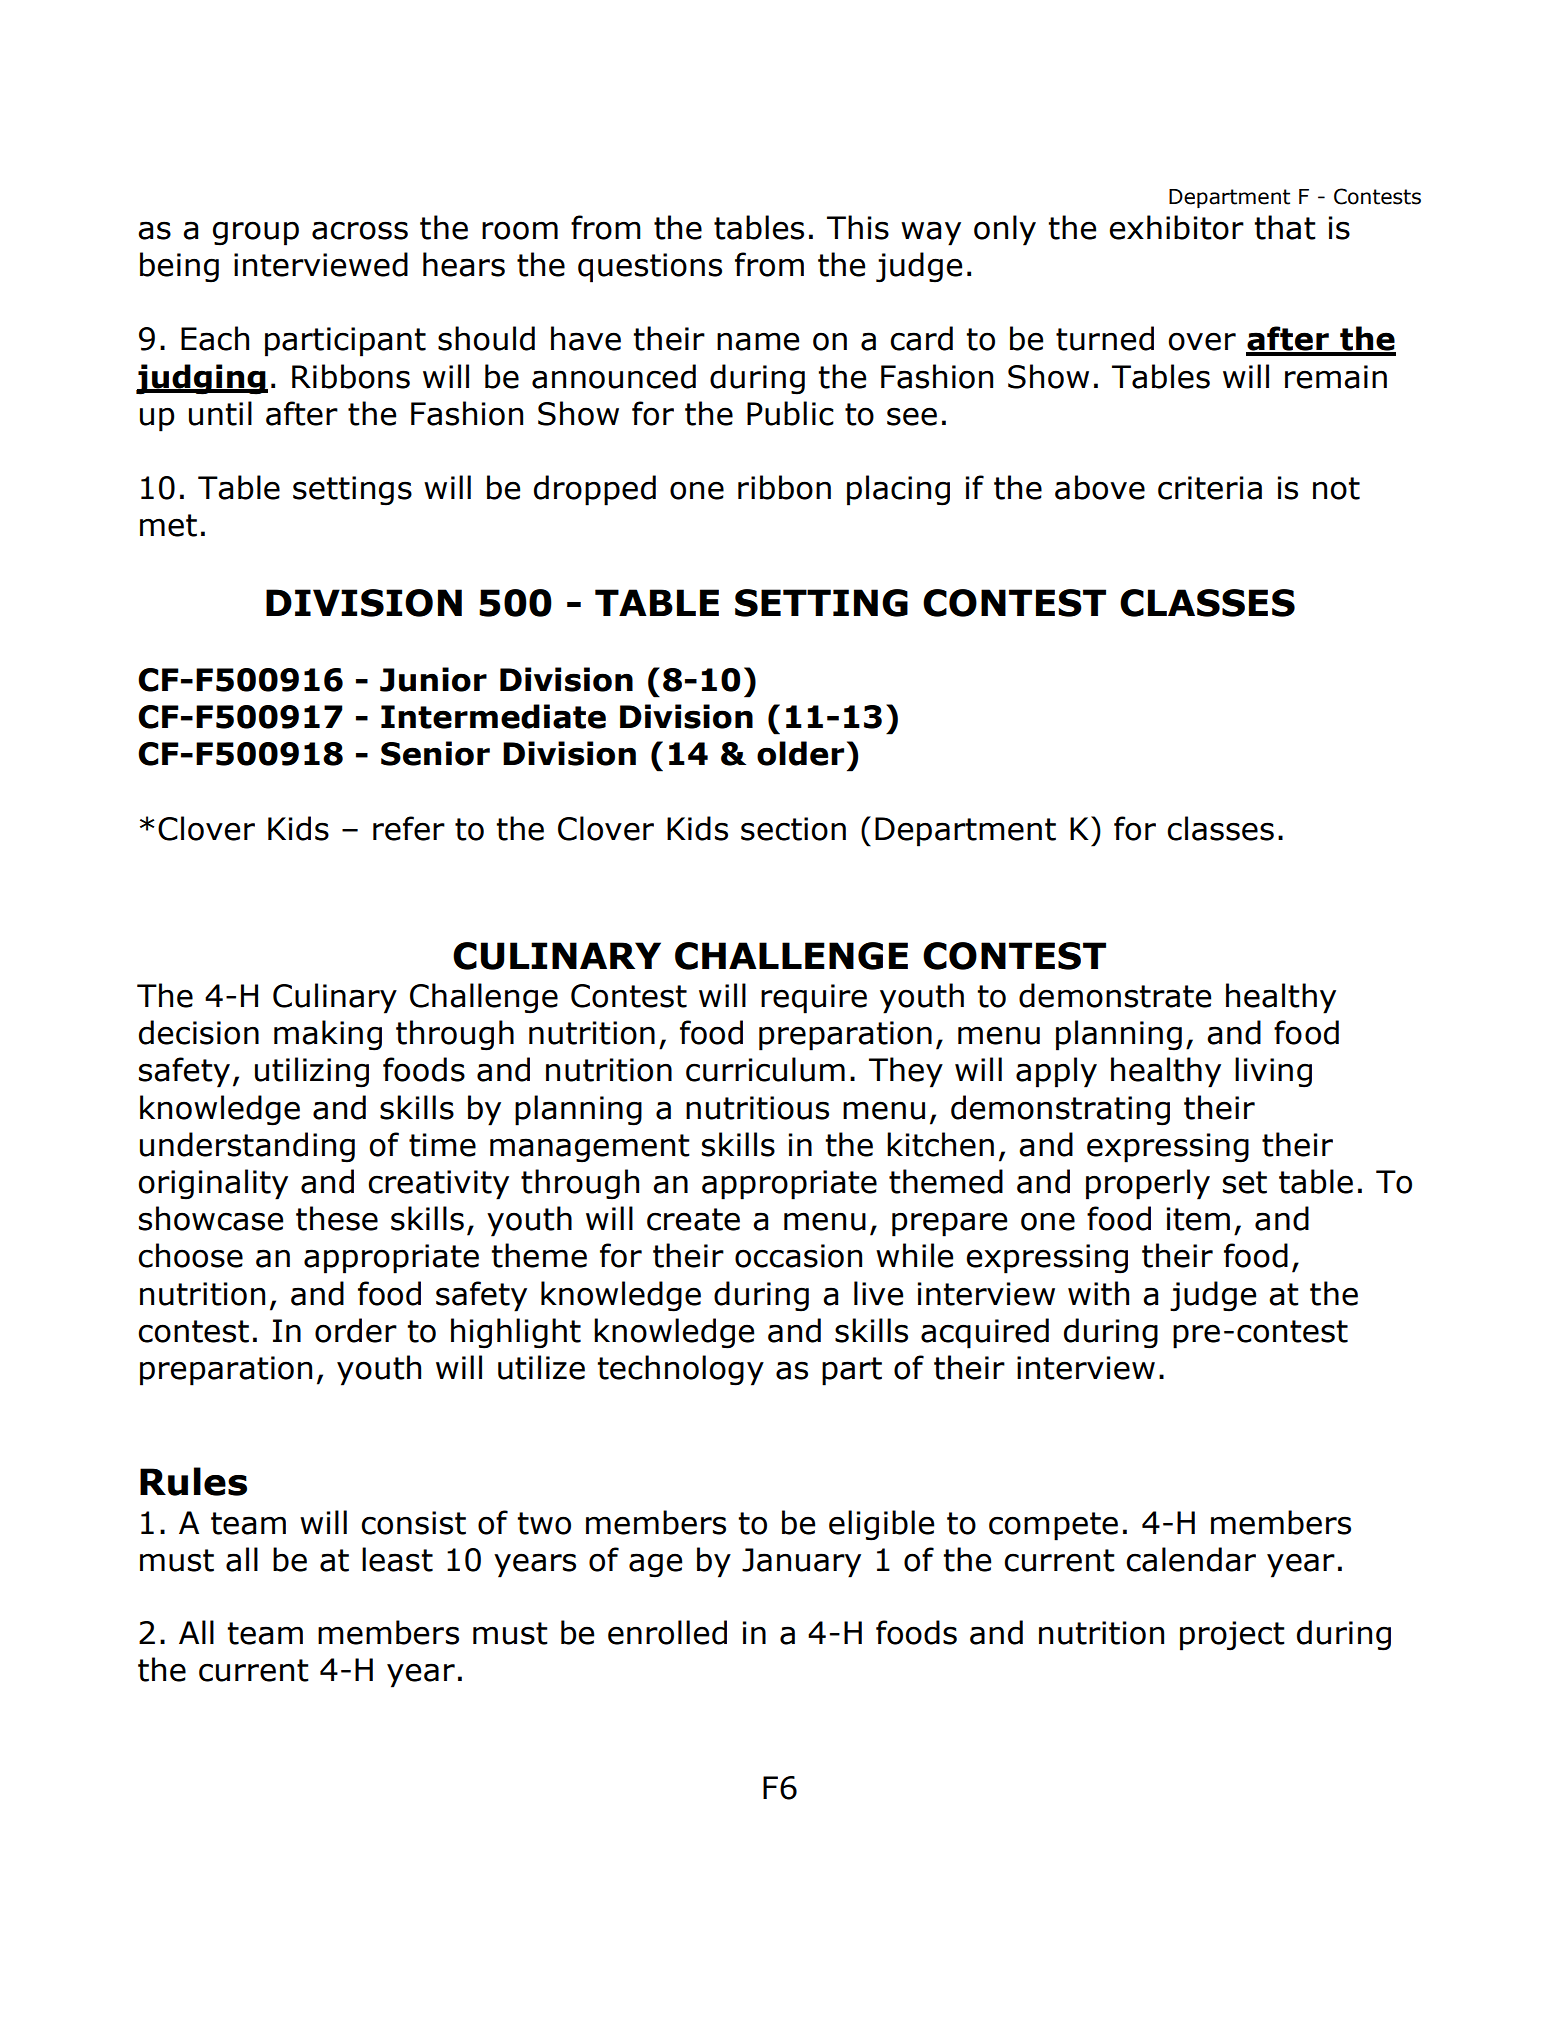 The image size is (1559, 2018). I want to click on questions, so click(650, 268).
